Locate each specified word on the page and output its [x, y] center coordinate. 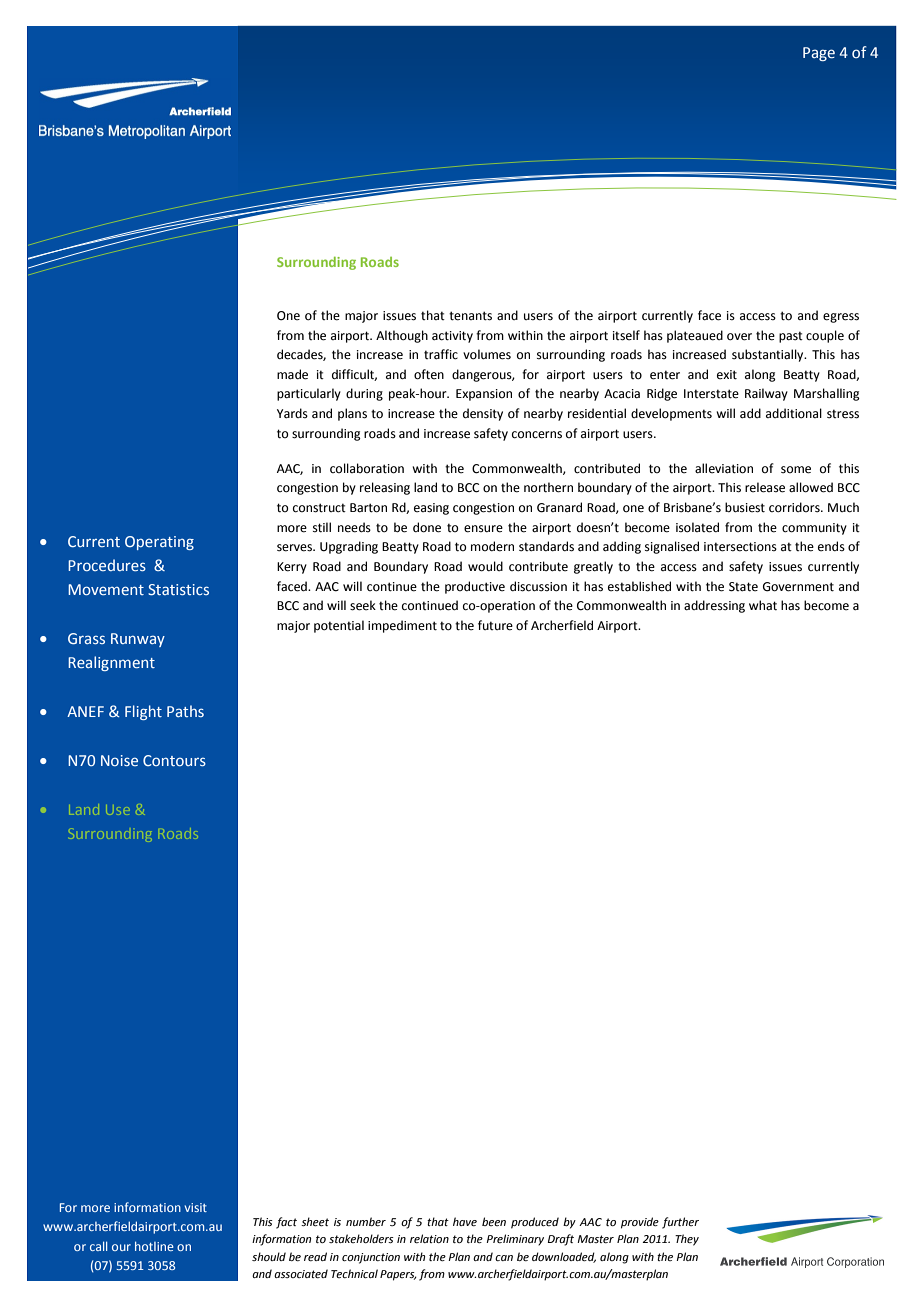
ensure [483, 529]
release [765, 487]
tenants [470, 316]
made [292, 374]
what [763, 605]
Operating [159, 543]
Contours [174, 760]
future [495, 625]
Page [819, 54]
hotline [154, 1246]
